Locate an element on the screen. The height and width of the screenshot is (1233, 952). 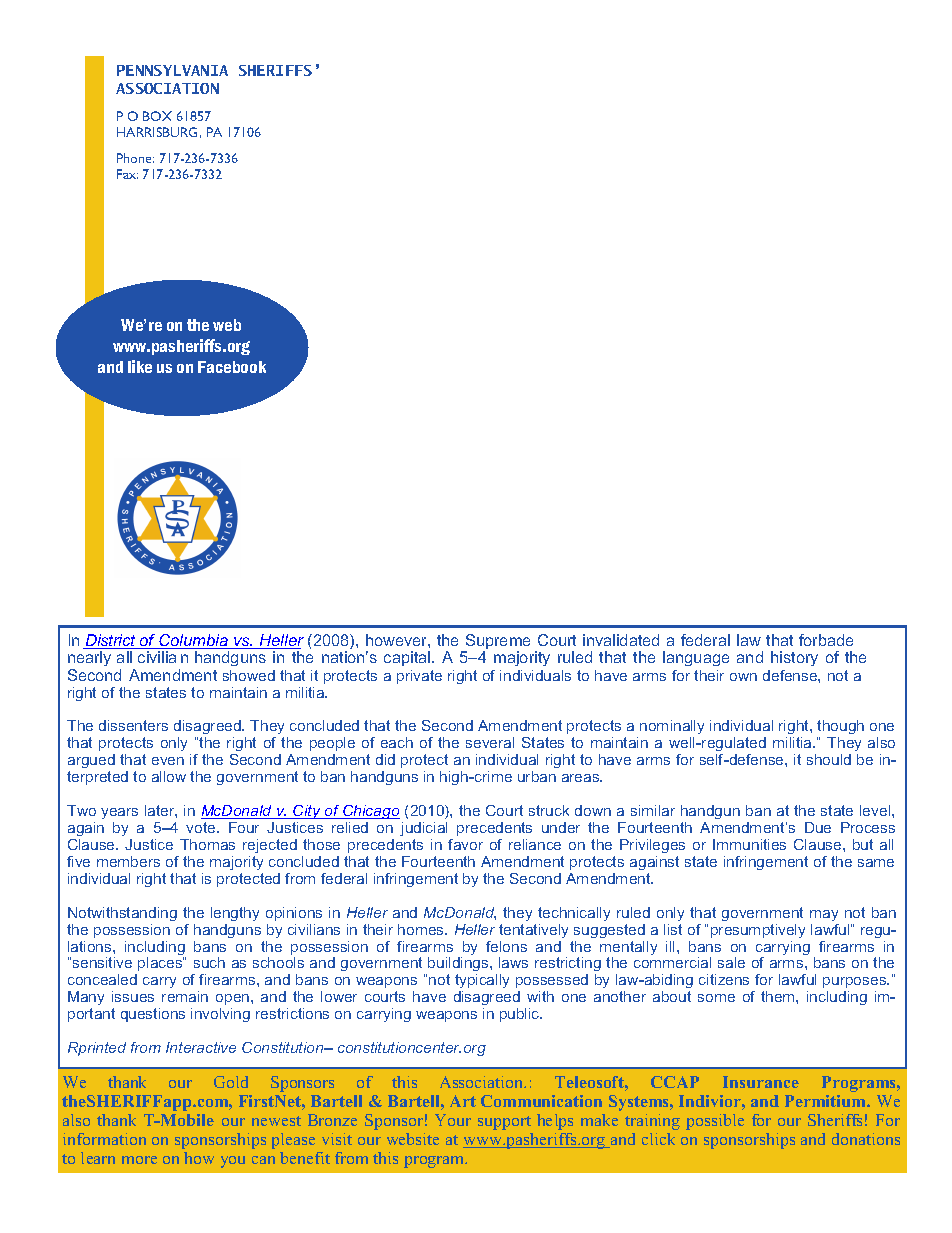
though is located at coordinates (840, 729).
